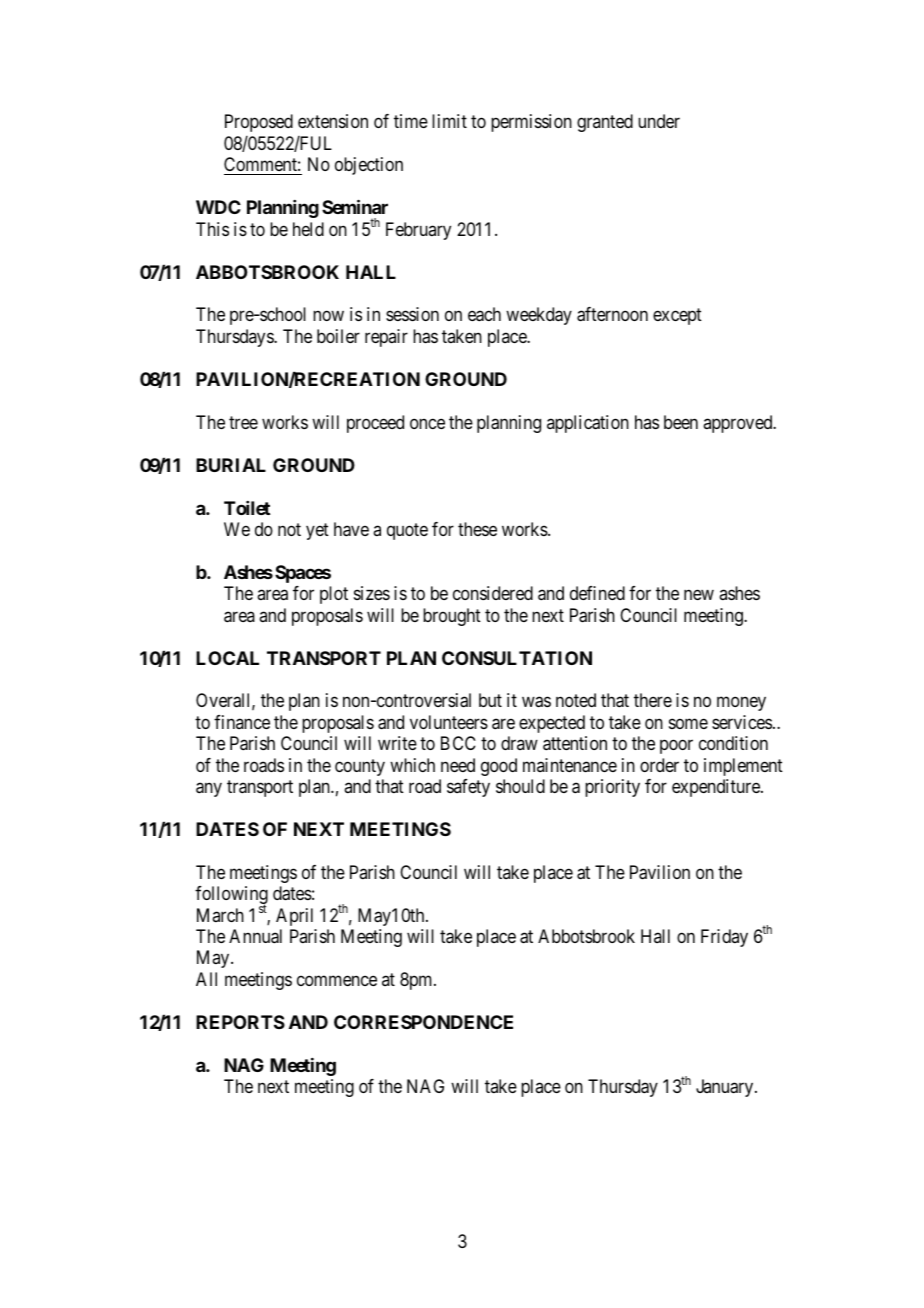 Image resolution: width=924 pixels, height=1308 pixels. I want to click on each, so click(484, 314).
